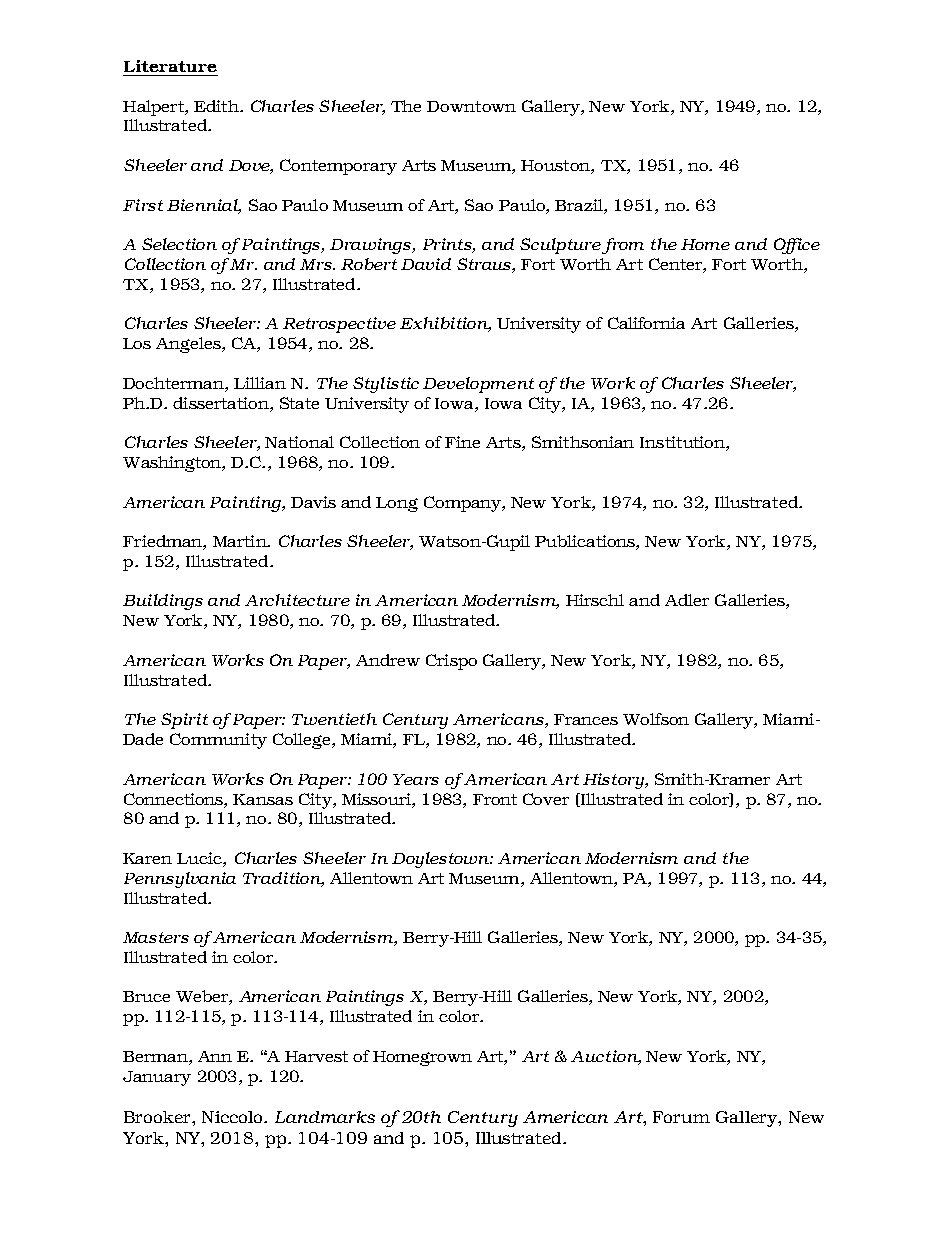 The width and height of the document is (952, 1233). What do you see at coordinates (485, 265) in the document?
I see `Straus` at bounding box center [485, 265].
